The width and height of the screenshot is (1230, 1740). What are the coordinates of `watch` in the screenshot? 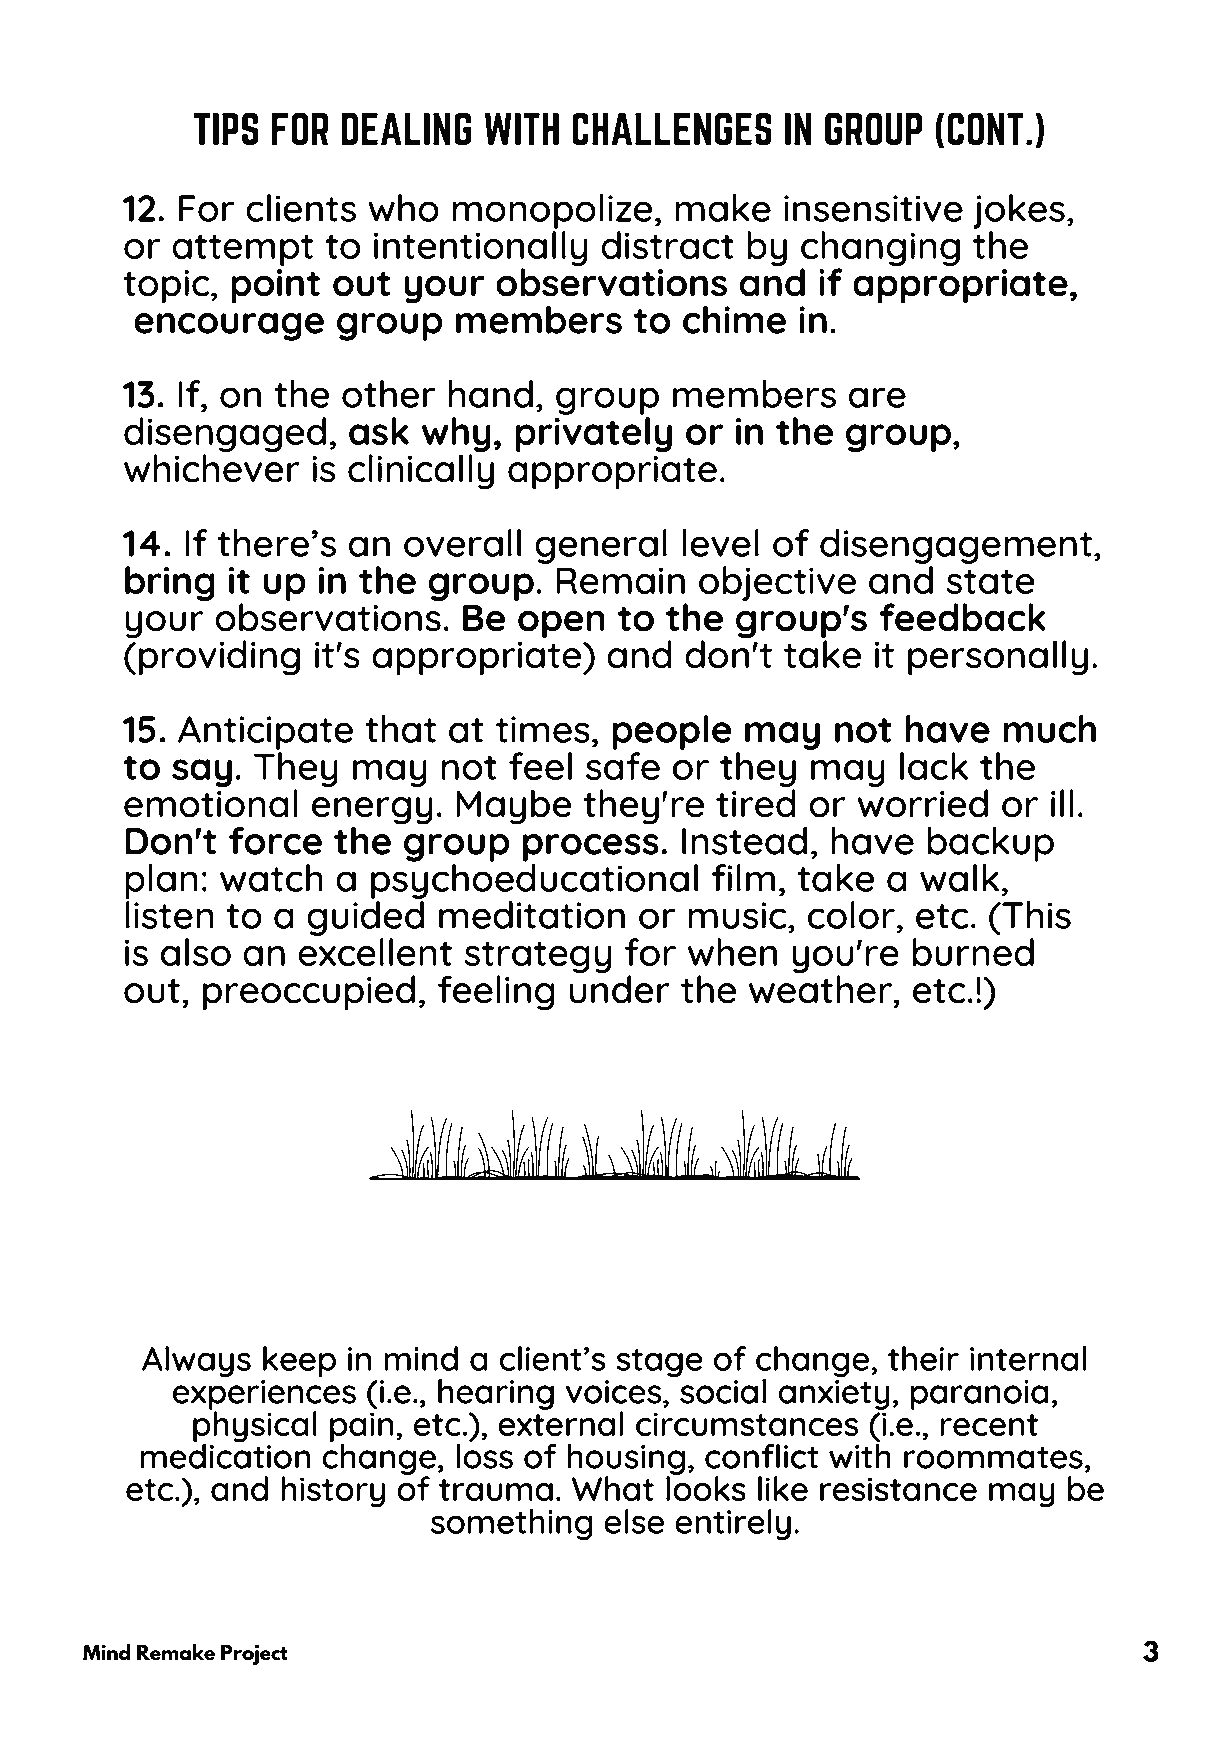 It's located at (271, 878).
